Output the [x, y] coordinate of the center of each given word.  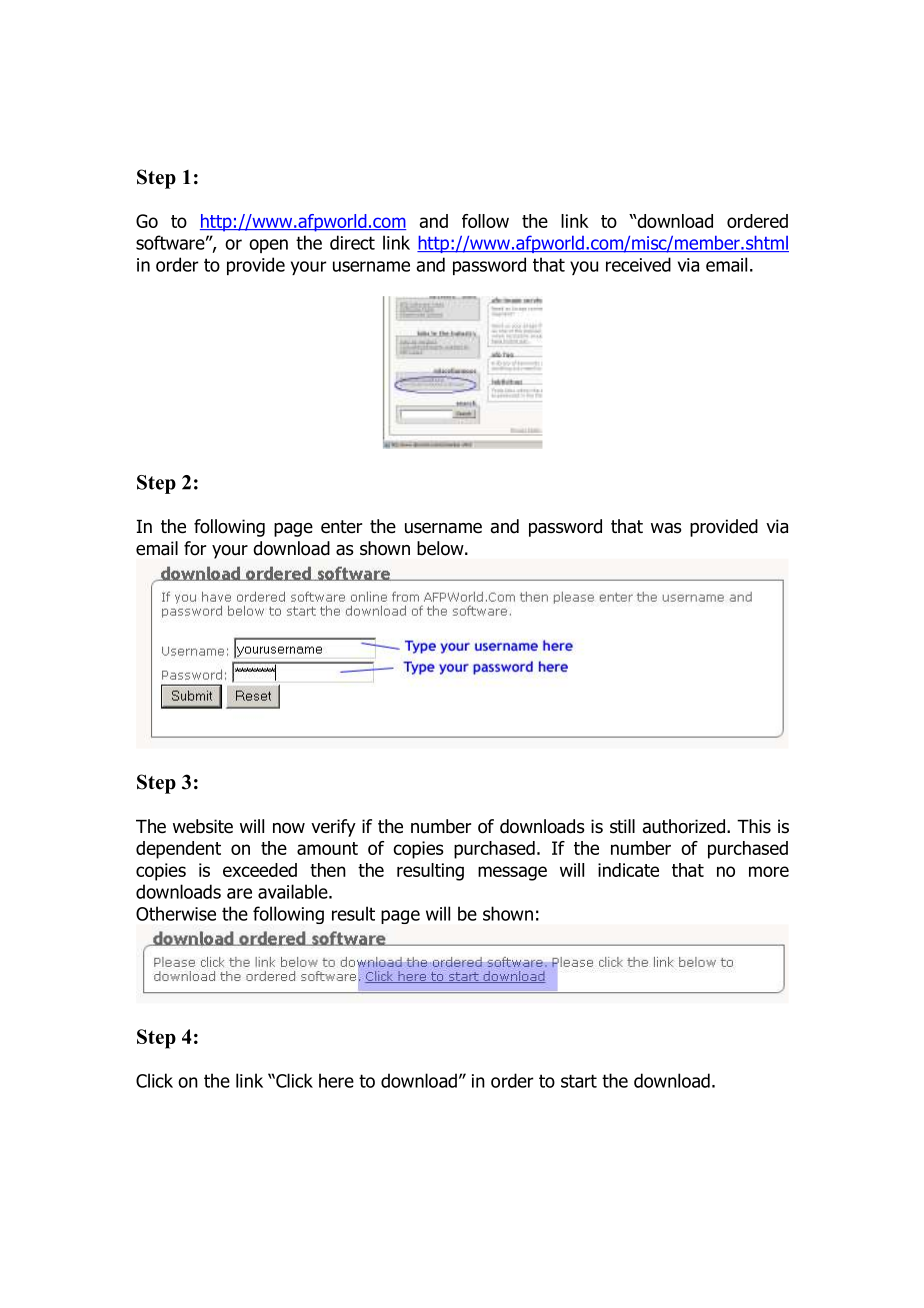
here [336, 1080]
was [666, 528]
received [638, 264]
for [195, 548]
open [268, 246]
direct [352, 242]
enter [341, 527]
